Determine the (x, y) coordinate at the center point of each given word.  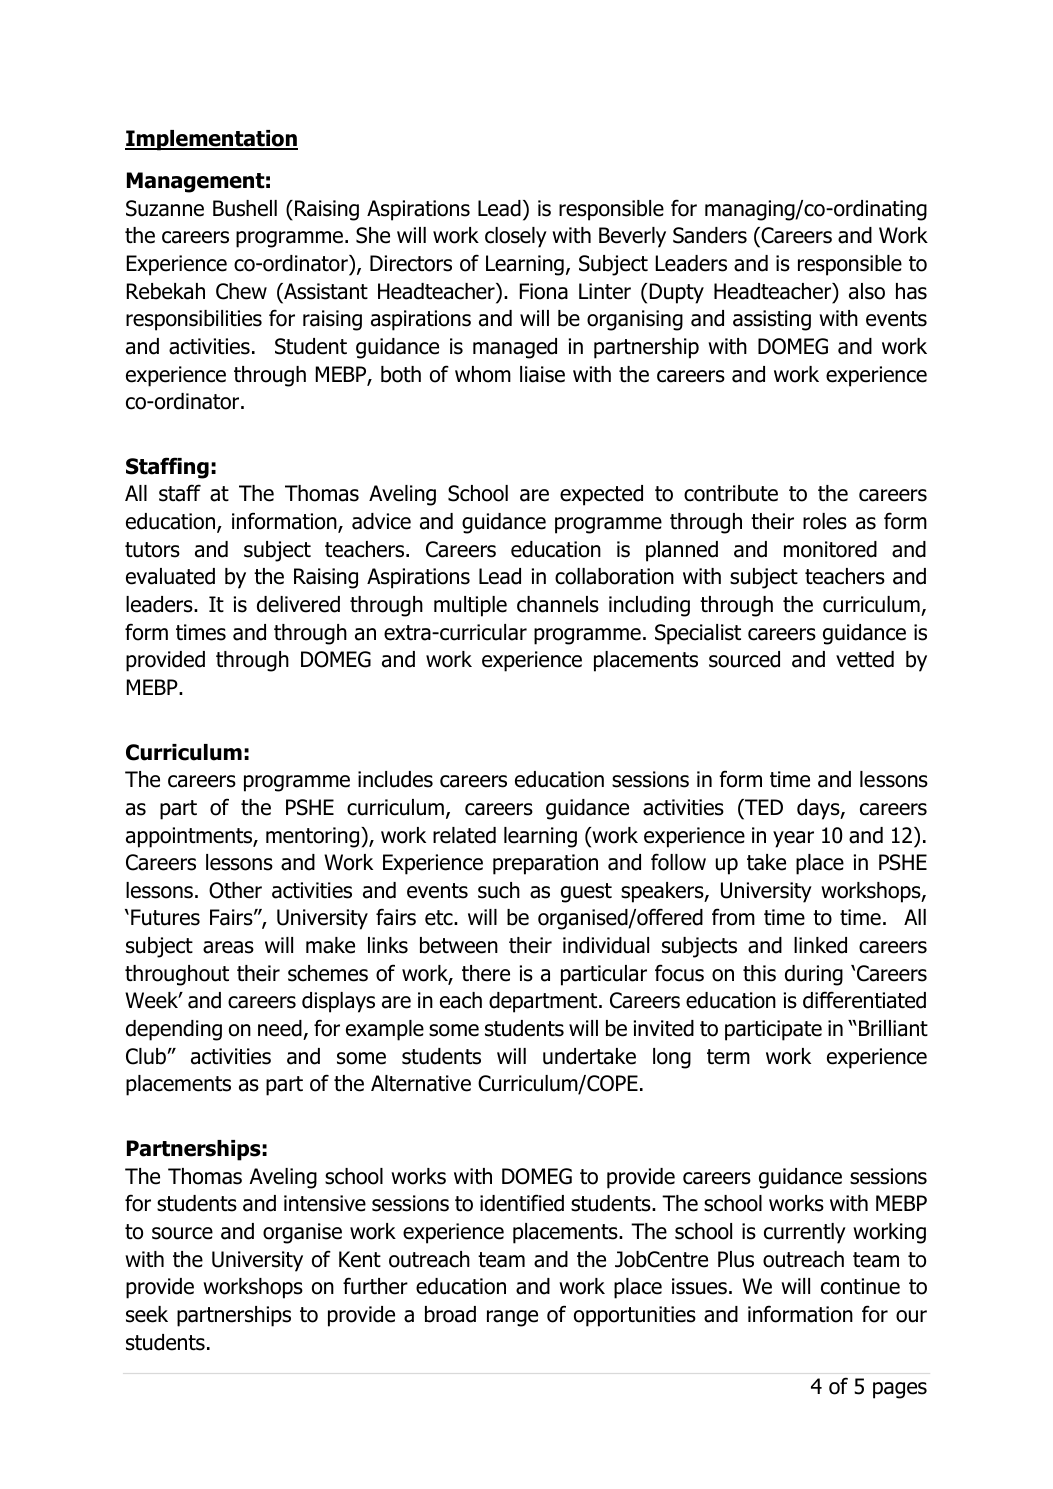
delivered (298, 604)
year (793, 839)
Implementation (211, 140)
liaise (542, 374)
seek (147, 1314)
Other (235, 890)
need (280, 1028)
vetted (865, 659)
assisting (772, 320)
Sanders (710, 235)
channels (558, 604)
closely (516, 237)
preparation (545, 864)
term (728, 1057)
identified (522, 1203)
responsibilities (194, 320)
